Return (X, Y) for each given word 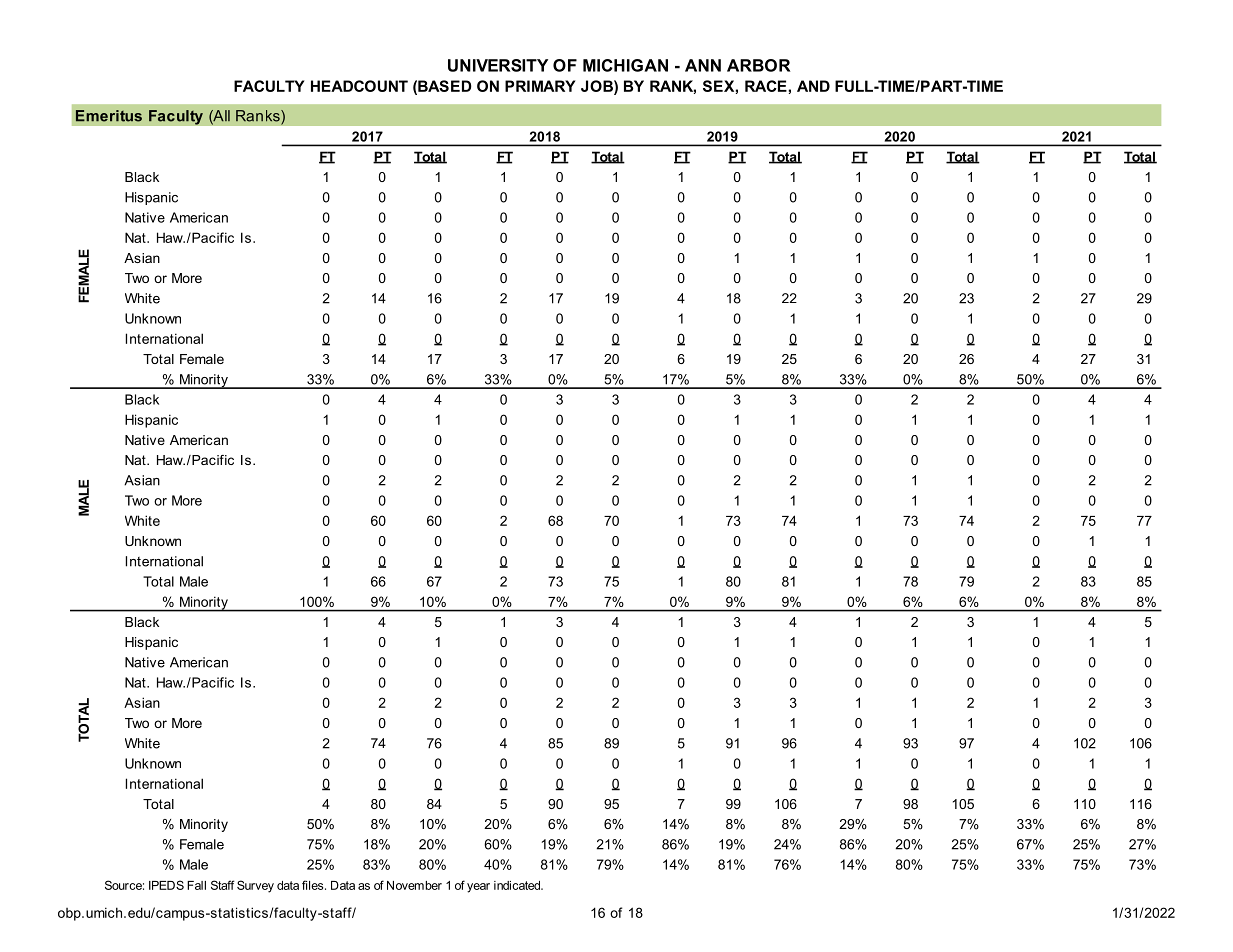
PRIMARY (540, 86)
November (414, 885)
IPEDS (166, 885)
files (314, 885)
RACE (766, 86)
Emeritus (109, 116)
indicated (518, 885)
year (478, 888)
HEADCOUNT (359, 86)
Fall (196, 885)
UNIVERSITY (498, 65)
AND (813, 86)
